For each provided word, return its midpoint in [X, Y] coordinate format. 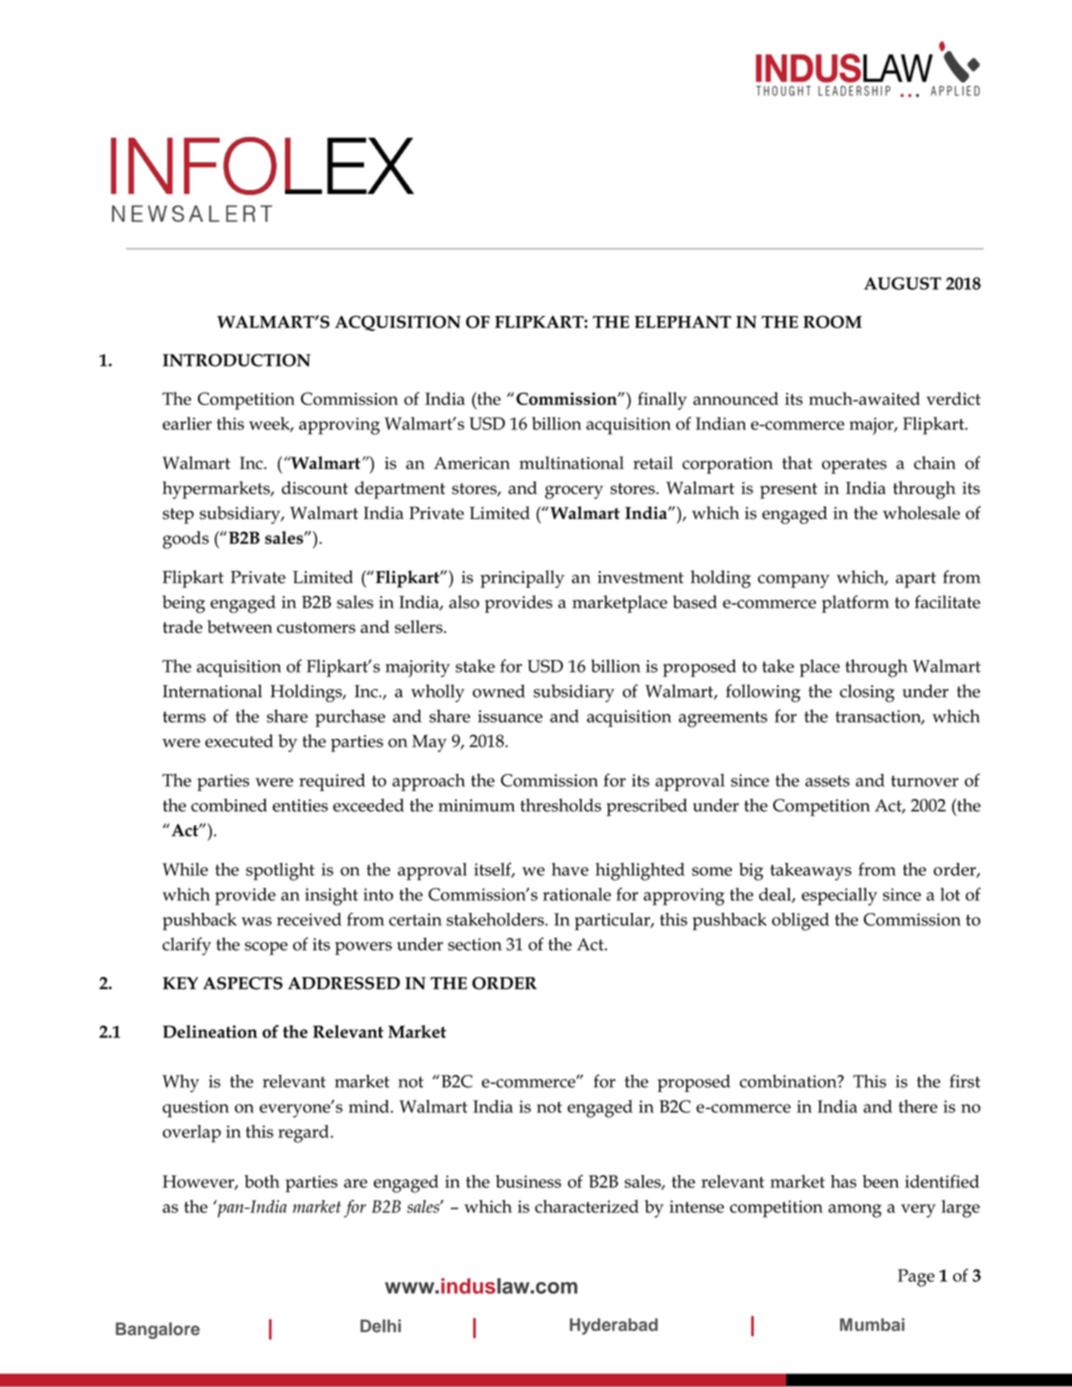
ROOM [832, 321]
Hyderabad [614, 1326]
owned [499, 691]
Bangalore [158, 1330]
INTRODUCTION [237, 360]
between [239, 626]
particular [613, 922]
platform [855, 604]
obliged [800, 922]
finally [662, 401]
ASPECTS [243, 983]
